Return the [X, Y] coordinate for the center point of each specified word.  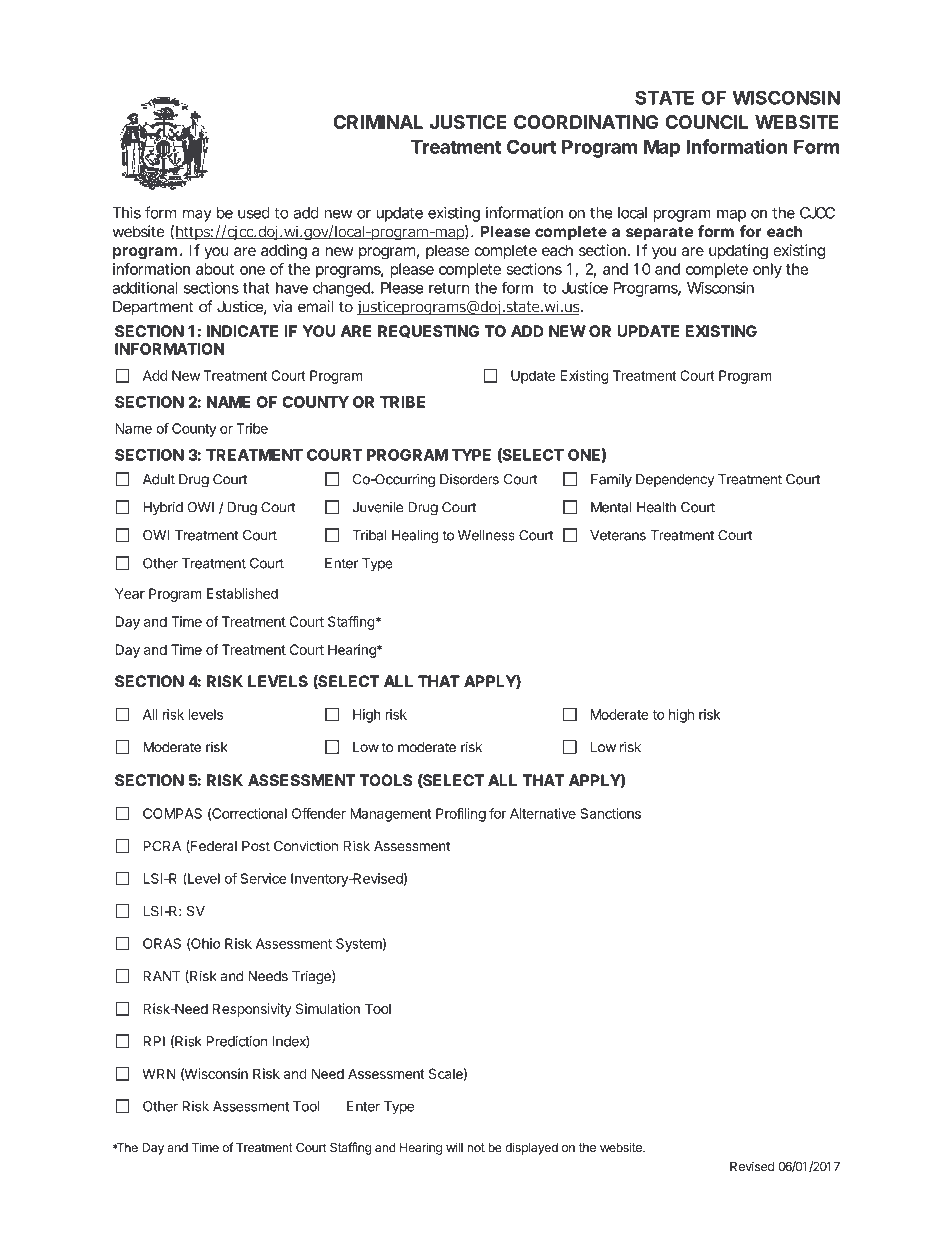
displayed [531, 1148]
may [197, 215]
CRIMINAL [378, 122]
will [454, 1147]
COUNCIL [706, 122]
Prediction [237, 1041]
